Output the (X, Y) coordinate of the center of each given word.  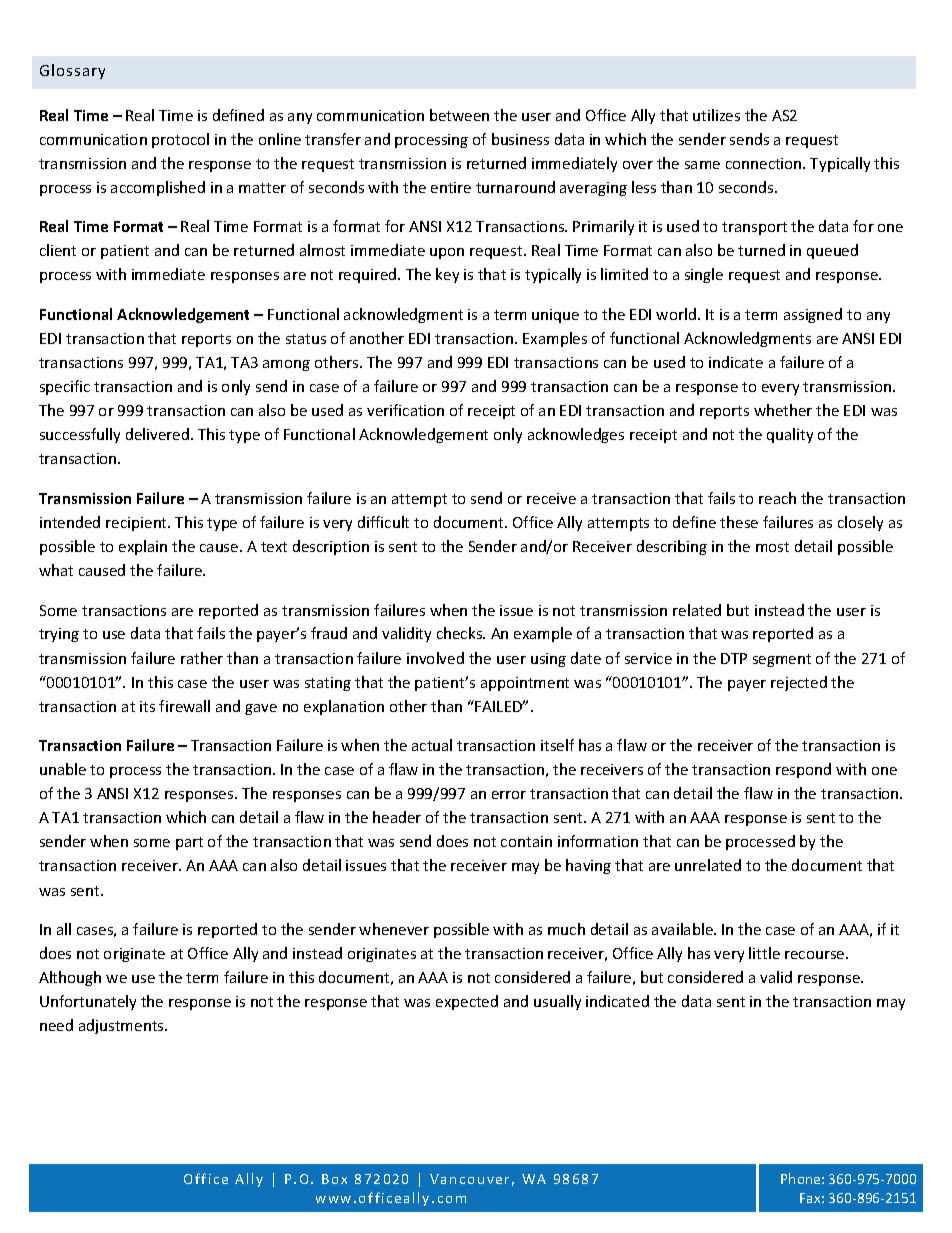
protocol (180, 140)
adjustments (122, 1026)
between (459, 115)
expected (467, 1002)
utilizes (716, 115)
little (764, 953)
